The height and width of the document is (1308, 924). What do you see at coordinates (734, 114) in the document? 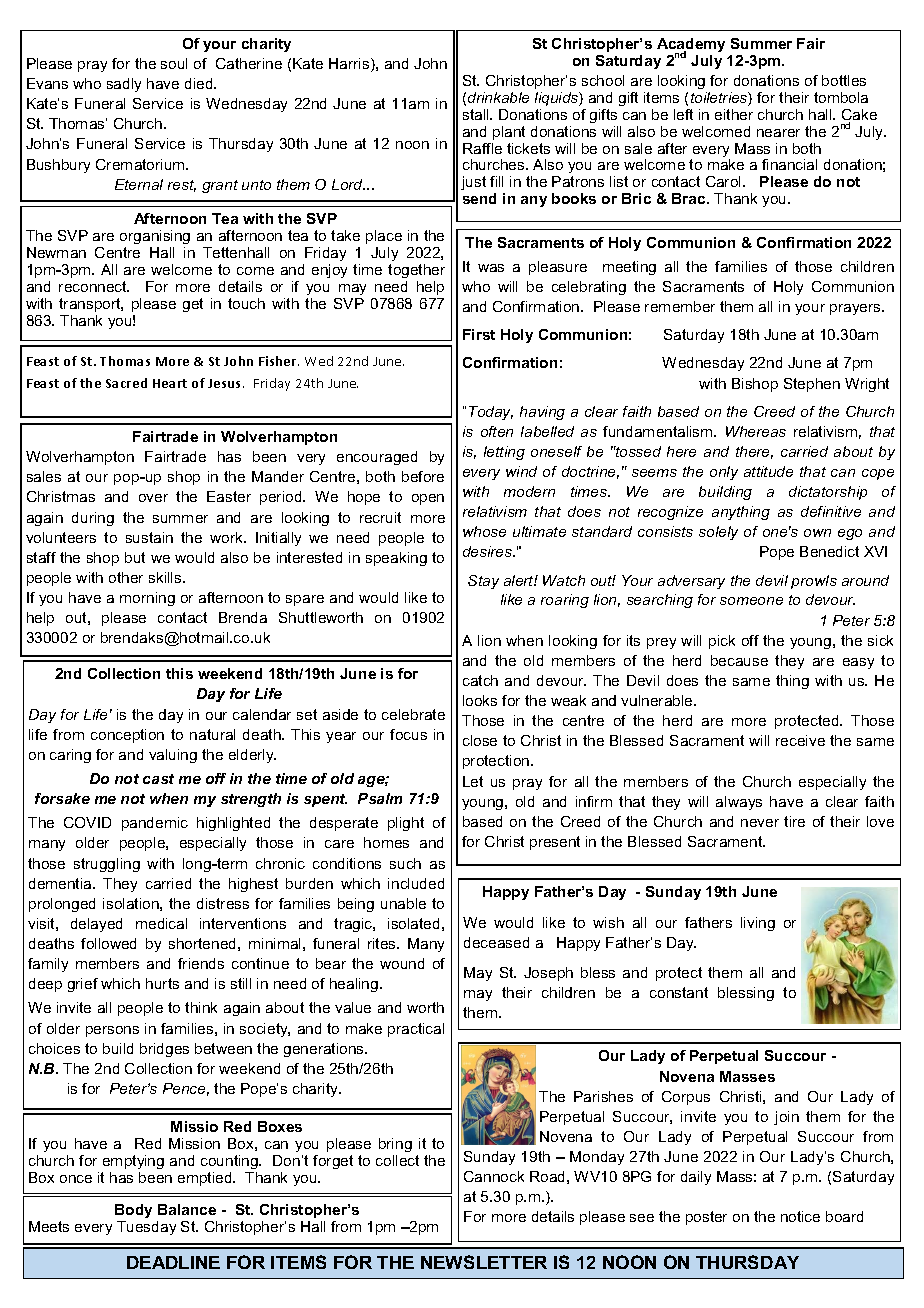
I see `either` at bounding box center [734, 114].
